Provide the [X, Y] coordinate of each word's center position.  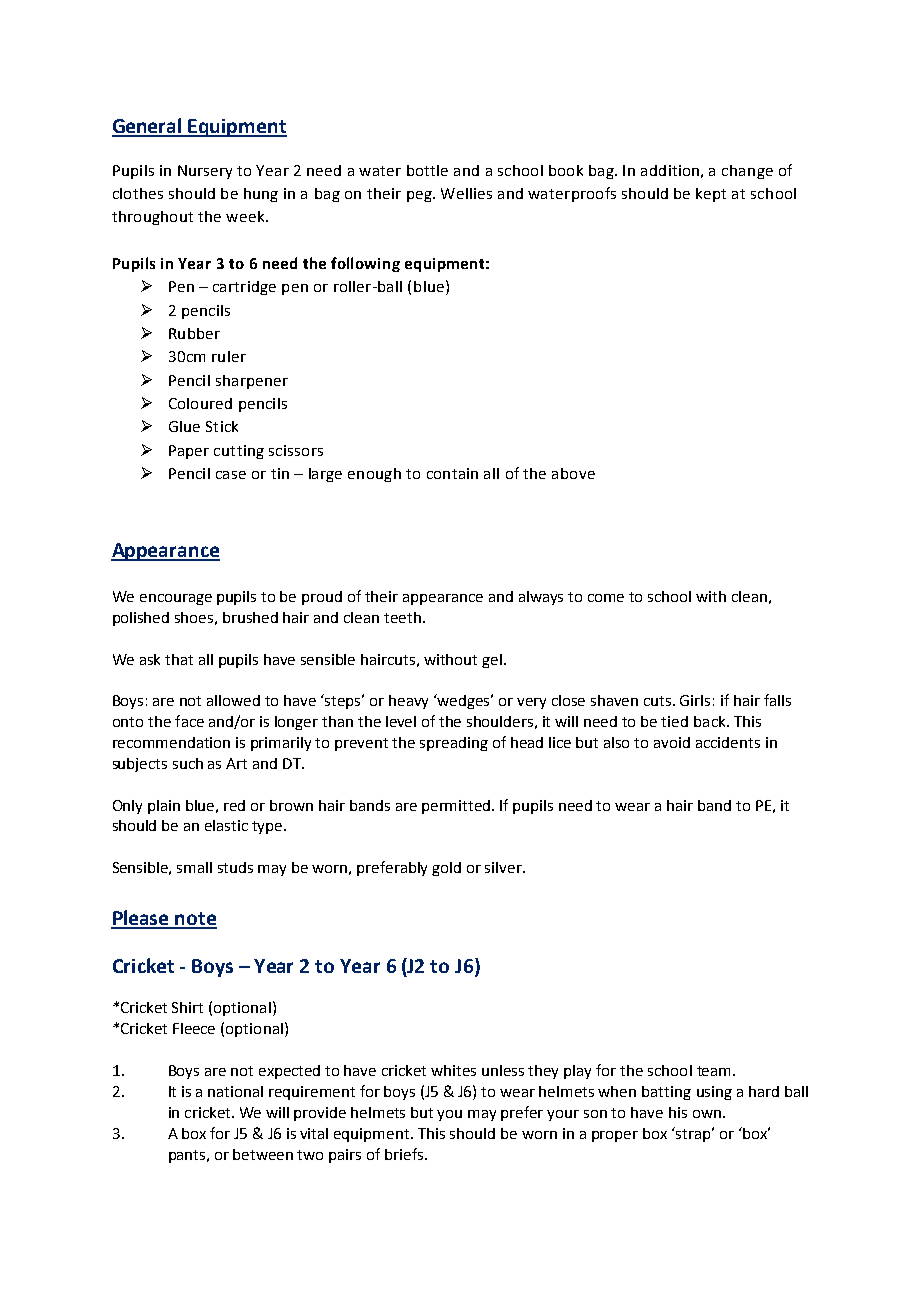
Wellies [466, 193]
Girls [695, 700]
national [235, 1091]
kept [711, 195]
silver [505, 867]
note [195, 920]
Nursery [205, 172]
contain [452, 473]
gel [492, 661]
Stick [222, 426]
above [573, 473]
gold [446, 869]
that [179, 659]
